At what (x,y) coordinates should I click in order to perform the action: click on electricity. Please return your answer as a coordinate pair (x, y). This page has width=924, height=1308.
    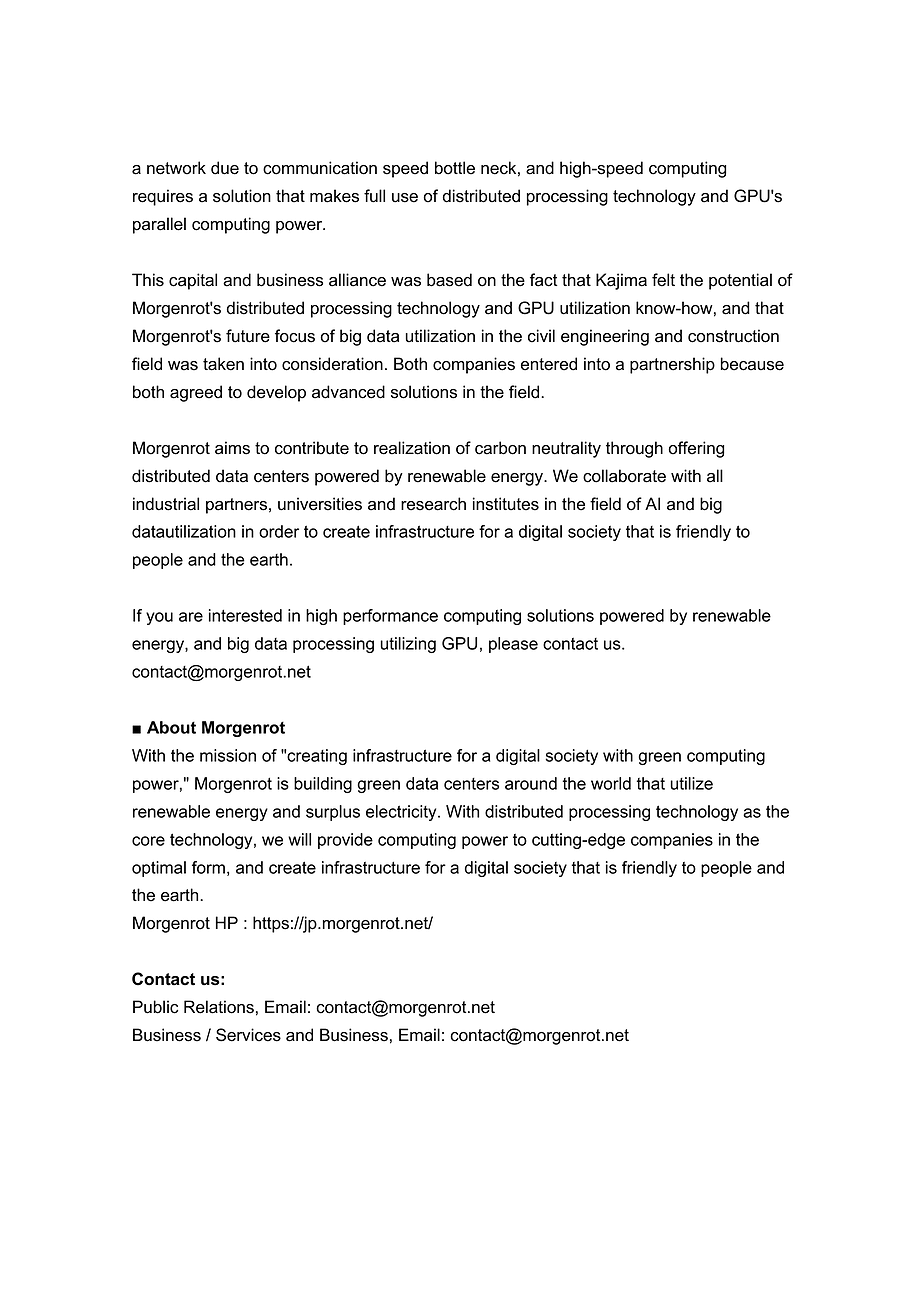
    Looking at the image, I should click on (402, 813).
